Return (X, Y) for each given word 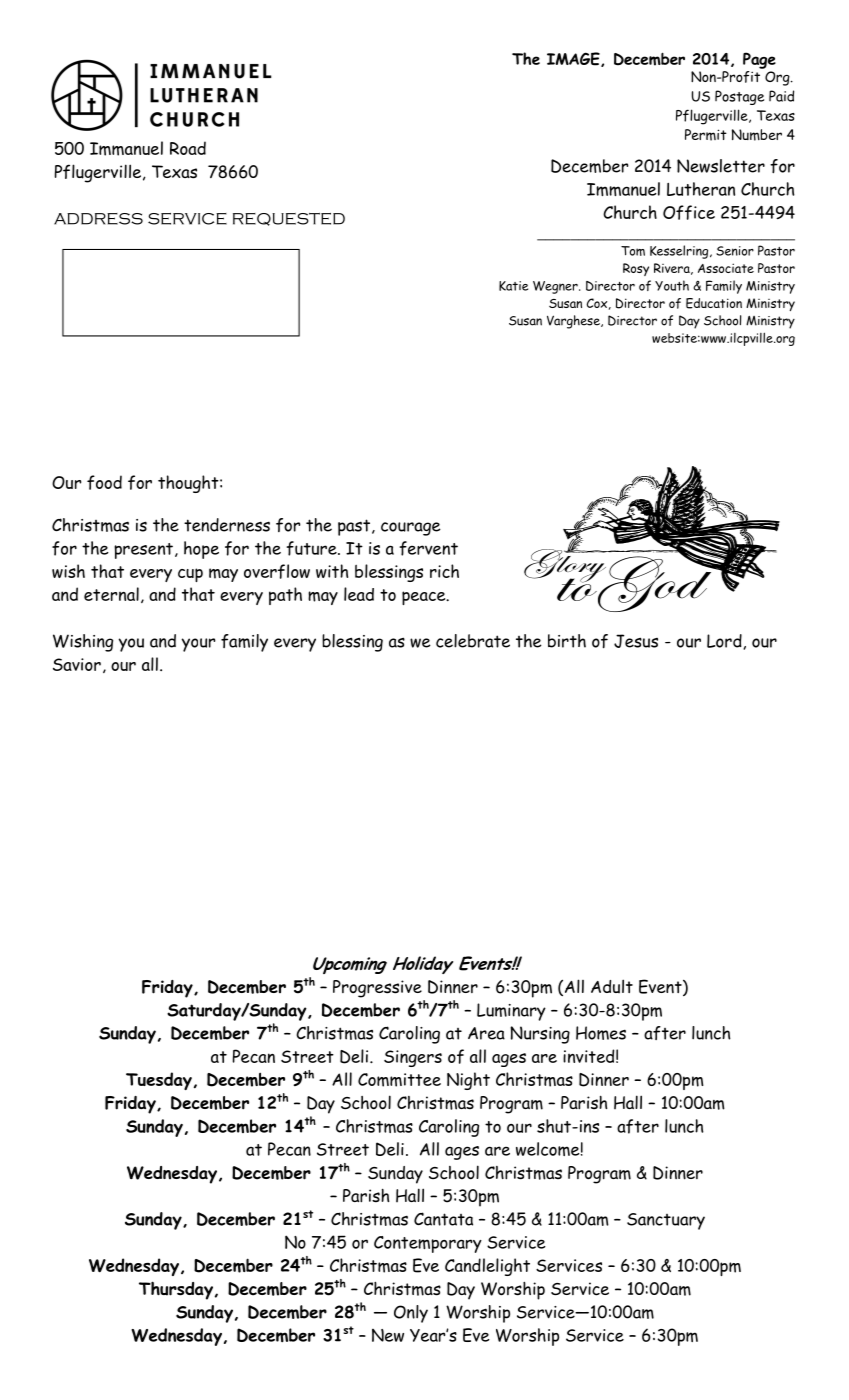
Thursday (176, 1290)
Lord (725, 641)
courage (411, 529)
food (104, 482)
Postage (739, 97)
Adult (612, 986)
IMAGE (574, 59)
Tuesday (159, 1081)
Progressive (377, 989)
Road (188, 148)
